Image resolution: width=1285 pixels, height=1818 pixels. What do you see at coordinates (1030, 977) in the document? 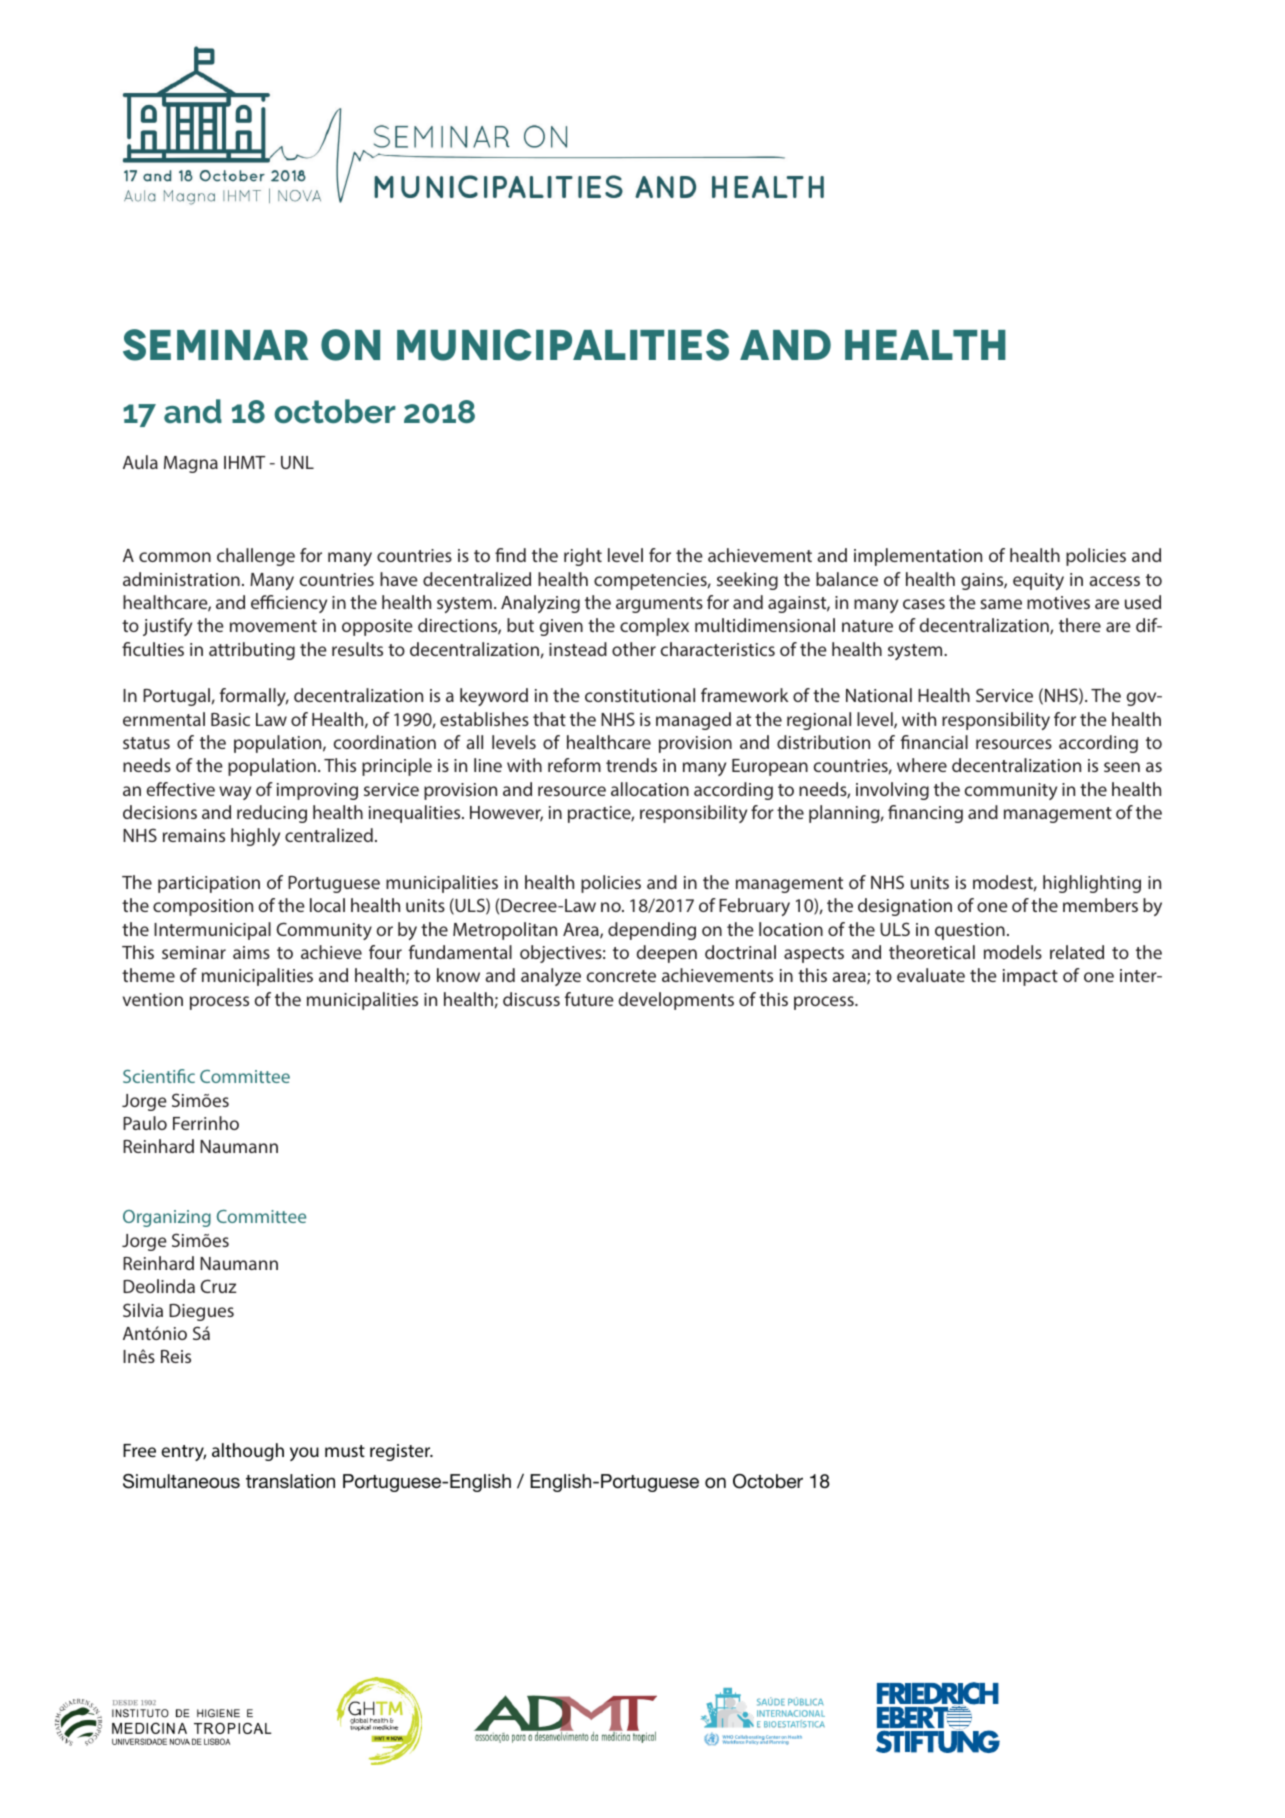
I see `impact` at bounding box center [1030, 977].
